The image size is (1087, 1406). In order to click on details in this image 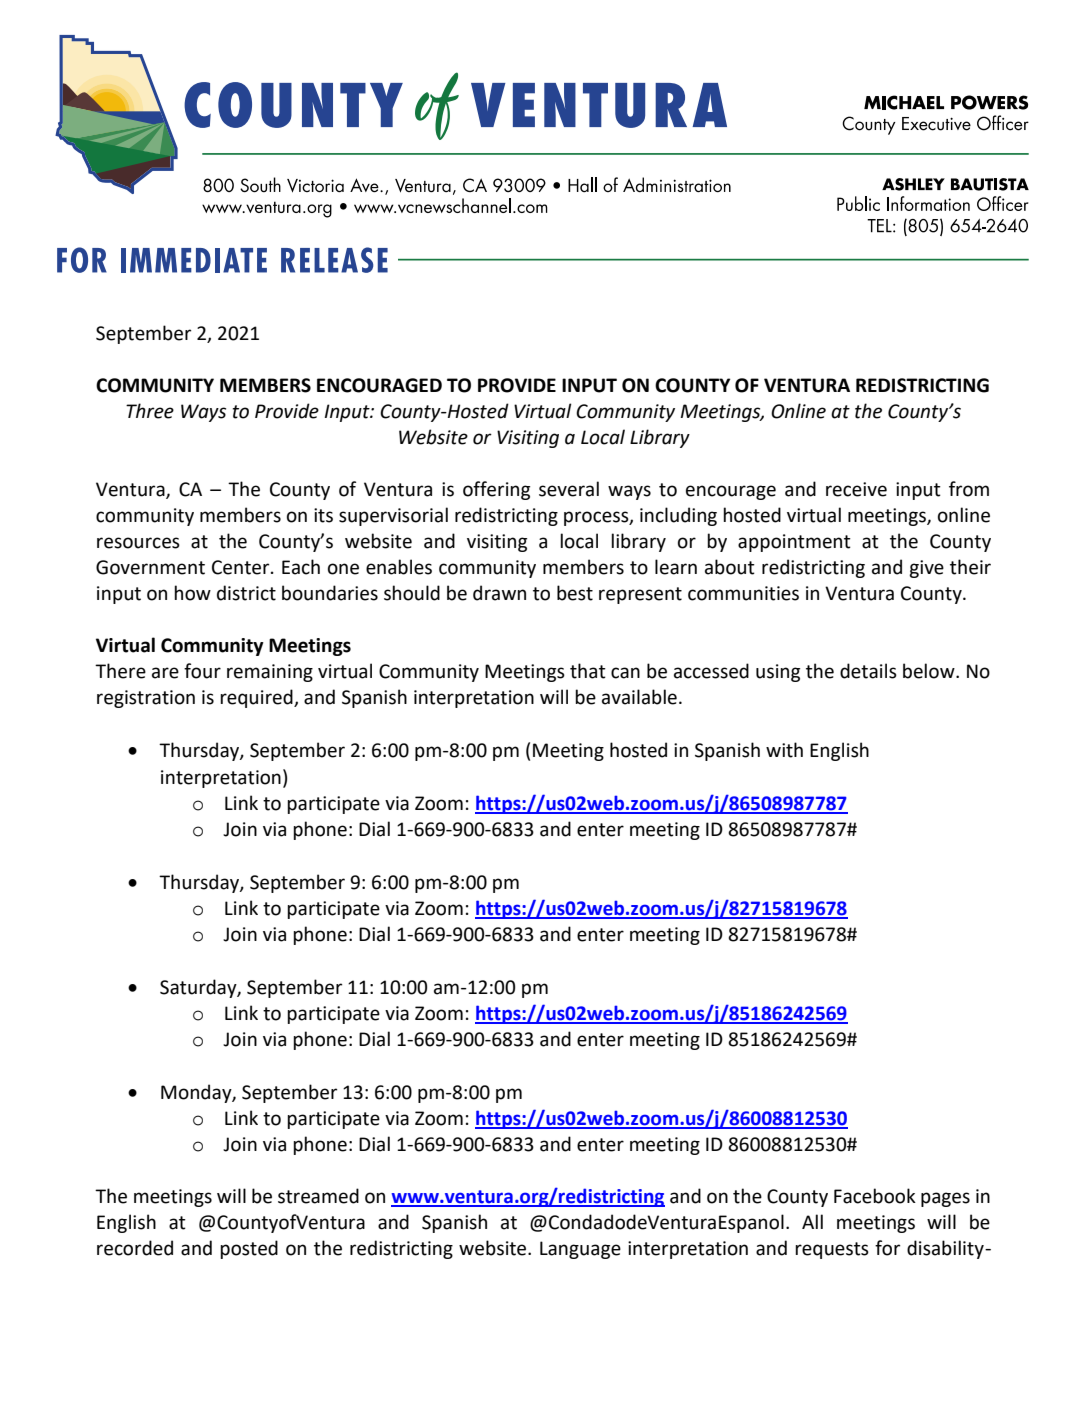, I will do `click(868, 671)`.
